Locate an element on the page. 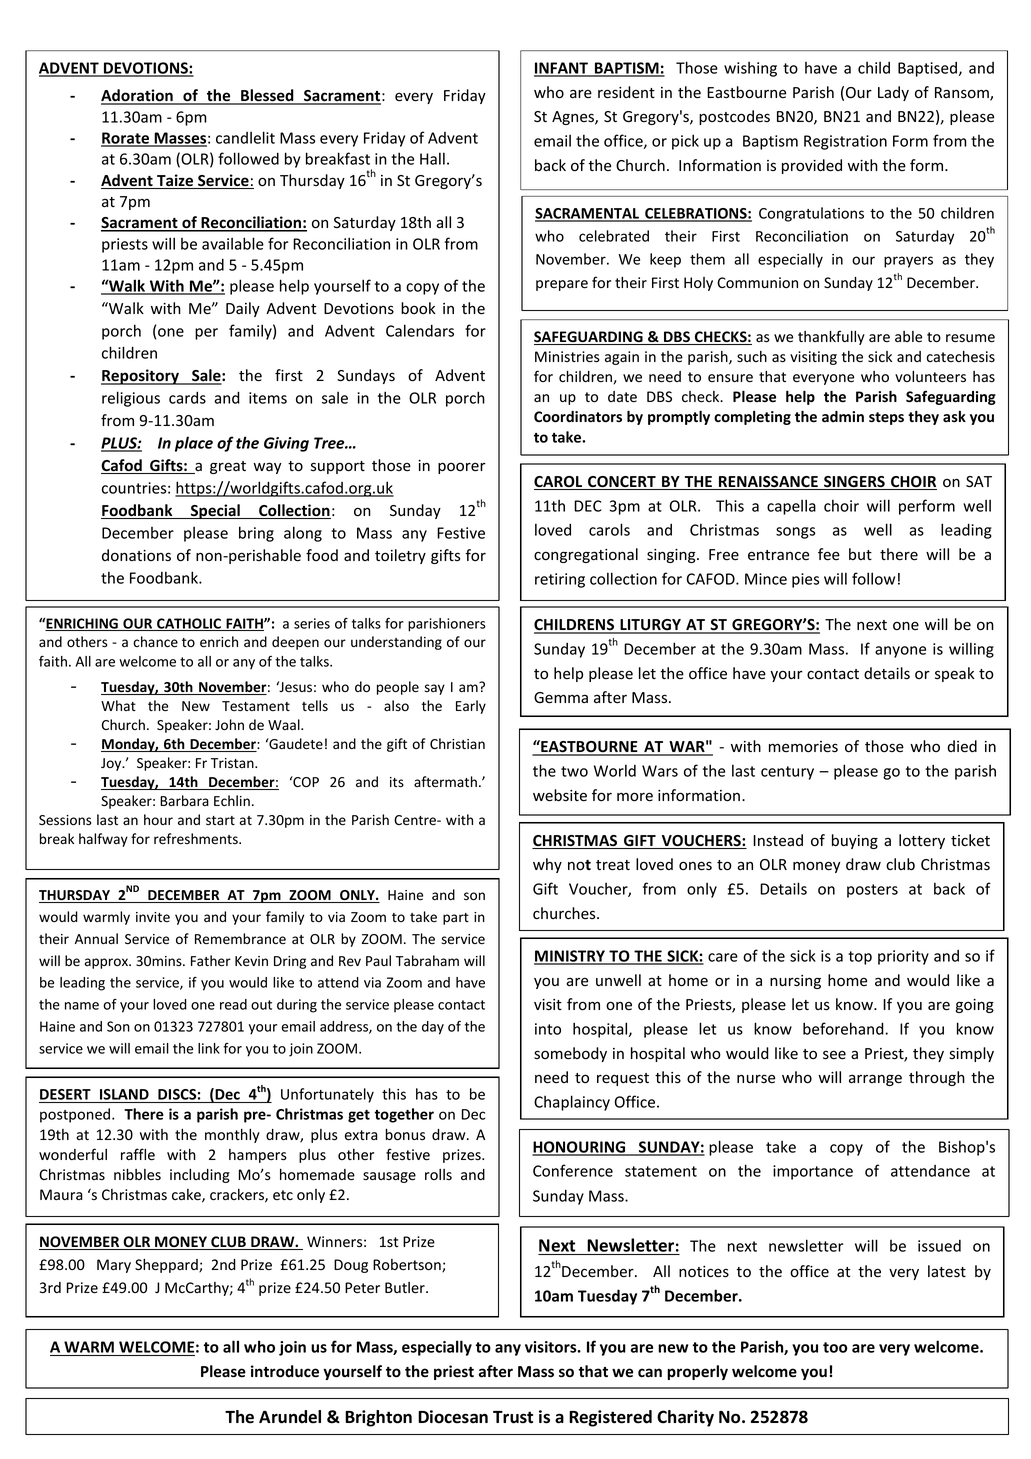  Christian is located at coordinates (457, 743).
